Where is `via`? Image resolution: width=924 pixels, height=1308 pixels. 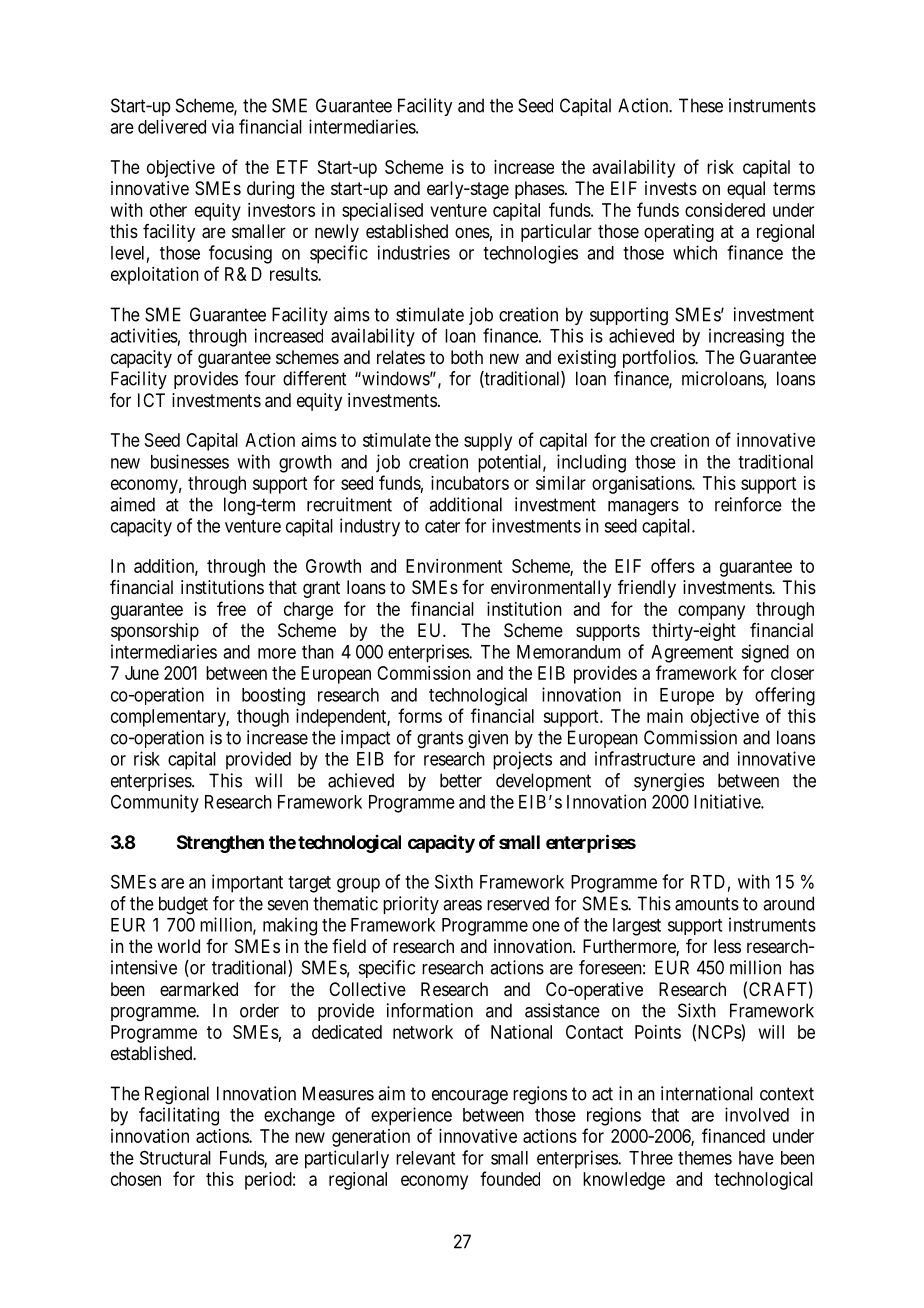
via is located at coordinates (223, 126).
